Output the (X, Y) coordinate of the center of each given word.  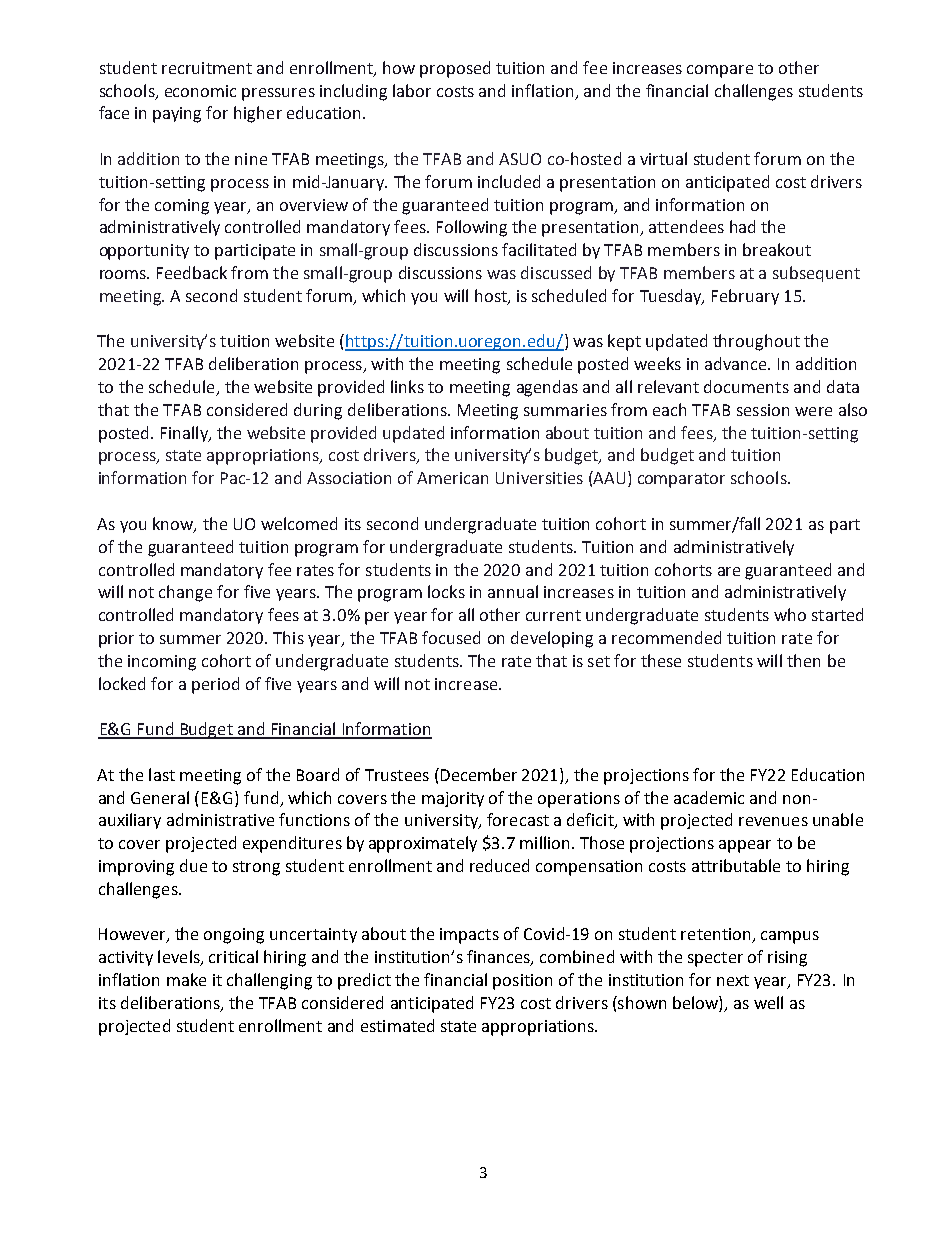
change (185, 593)
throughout (756, 342)
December (479, 774)
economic (200, 91)
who (790, 614)
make (186, 979)
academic (709, 797)
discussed (556, 272)
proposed (455, 69)
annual (513, 591)
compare (720, 71)
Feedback (192, 272)
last (162, 774)
